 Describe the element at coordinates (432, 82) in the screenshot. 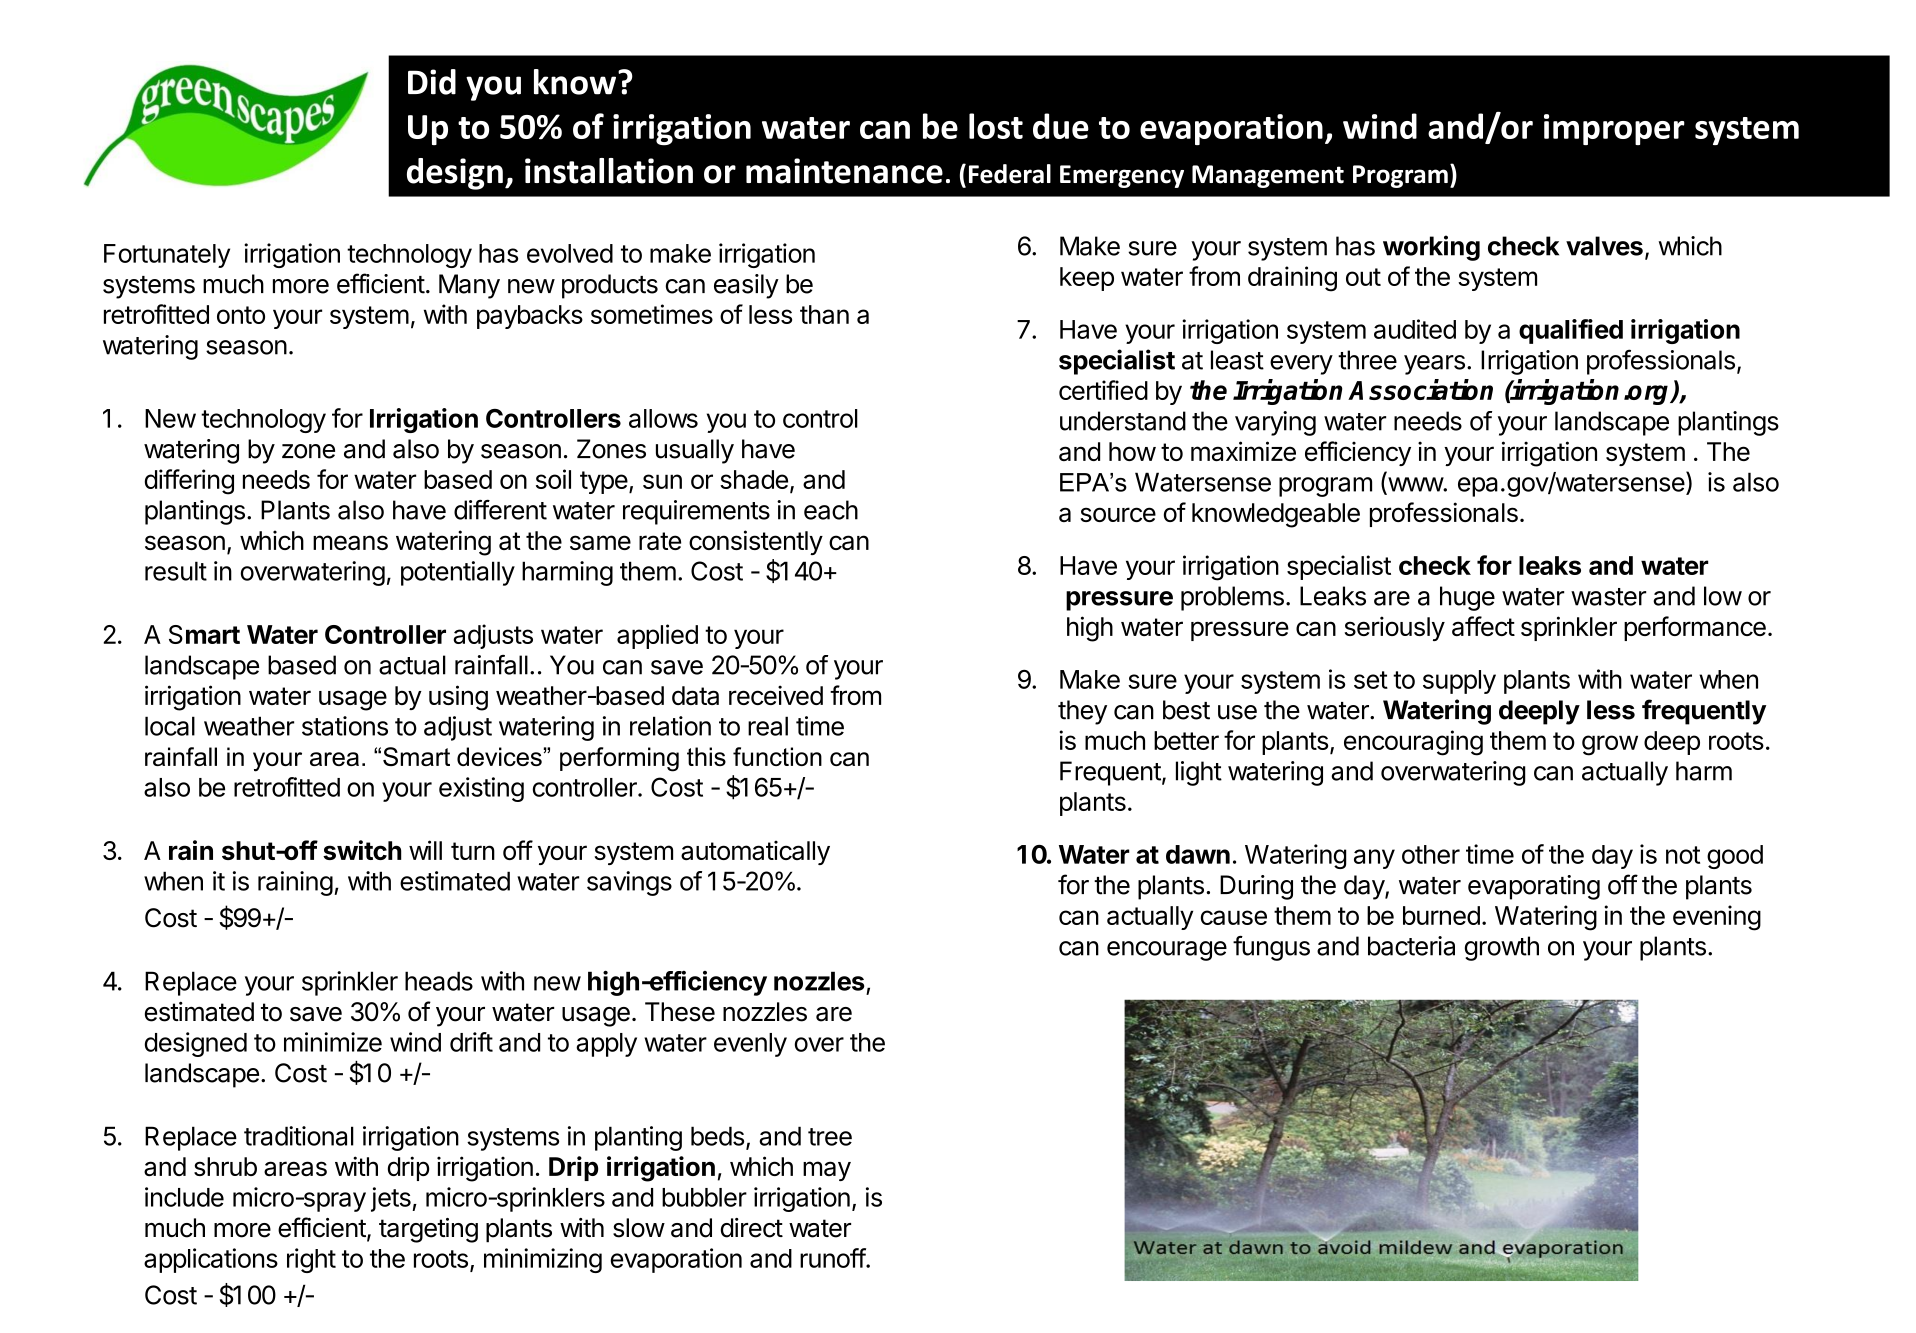

I see `Did` at that location.
